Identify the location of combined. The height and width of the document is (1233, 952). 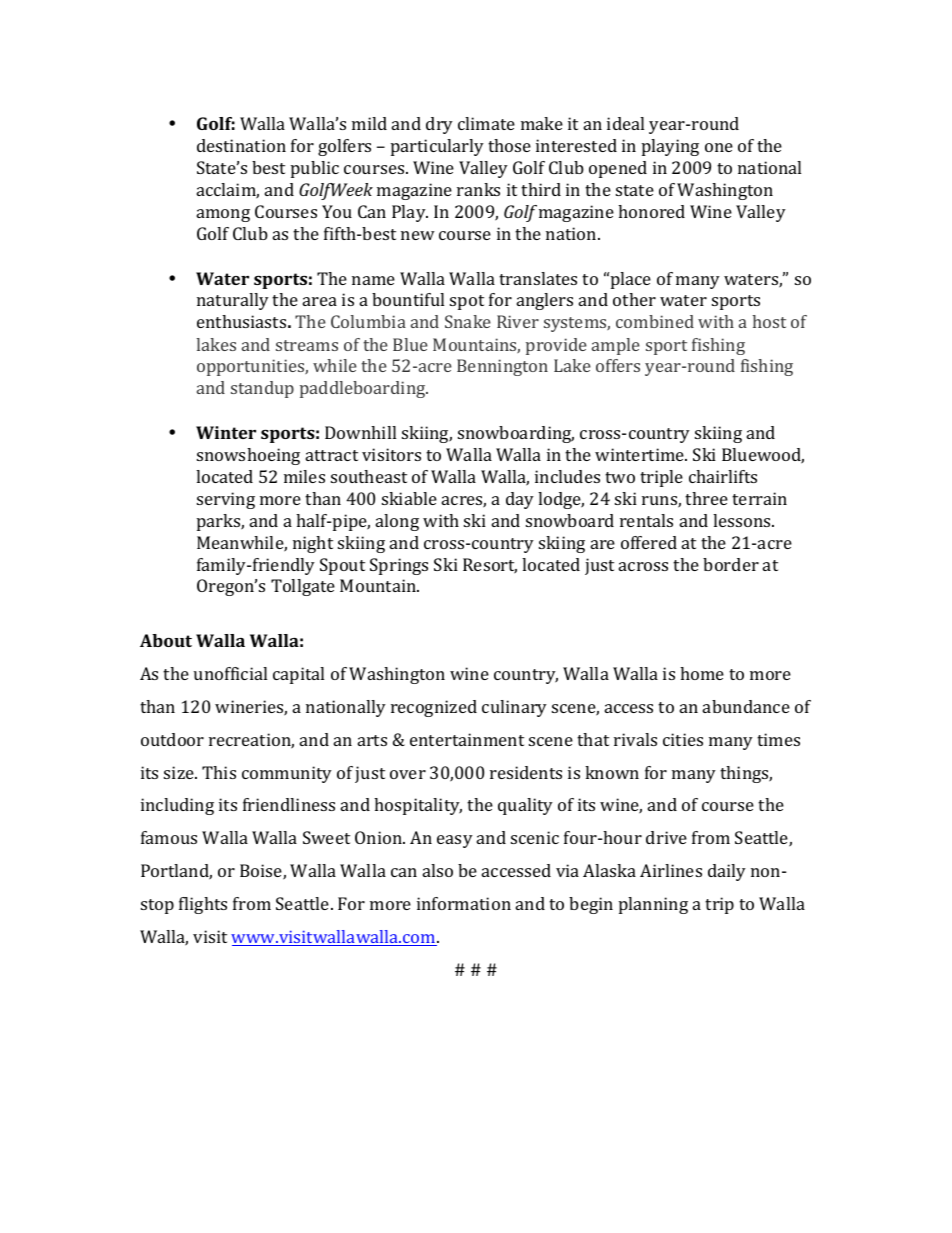
(655, 321).
